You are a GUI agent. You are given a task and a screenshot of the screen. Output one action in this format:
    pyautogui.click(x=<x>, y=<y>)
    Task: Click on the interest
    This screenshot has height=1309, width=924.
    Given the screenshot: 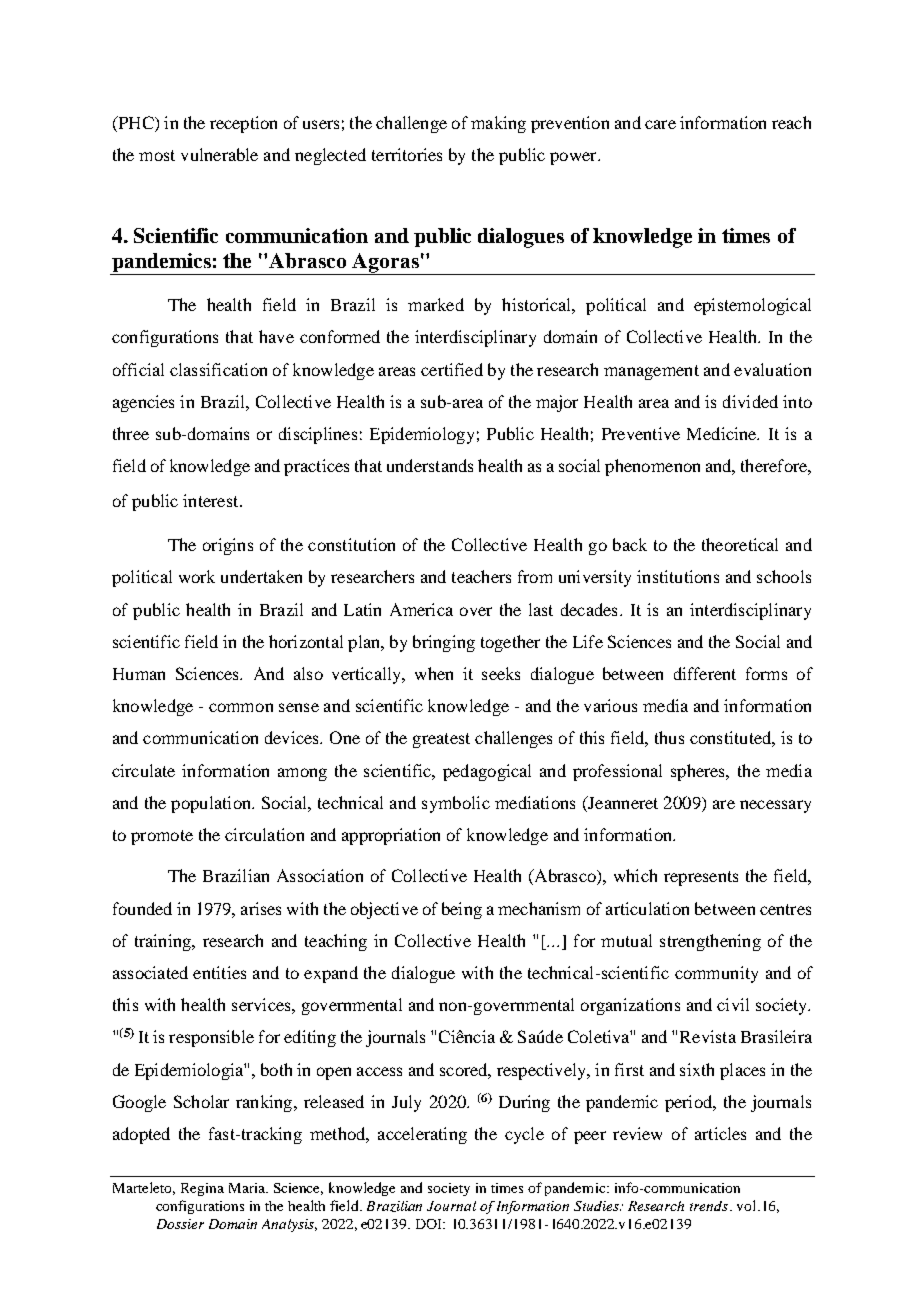 What is the action you would take?
    pyautogui.click(x=210, y=500)
